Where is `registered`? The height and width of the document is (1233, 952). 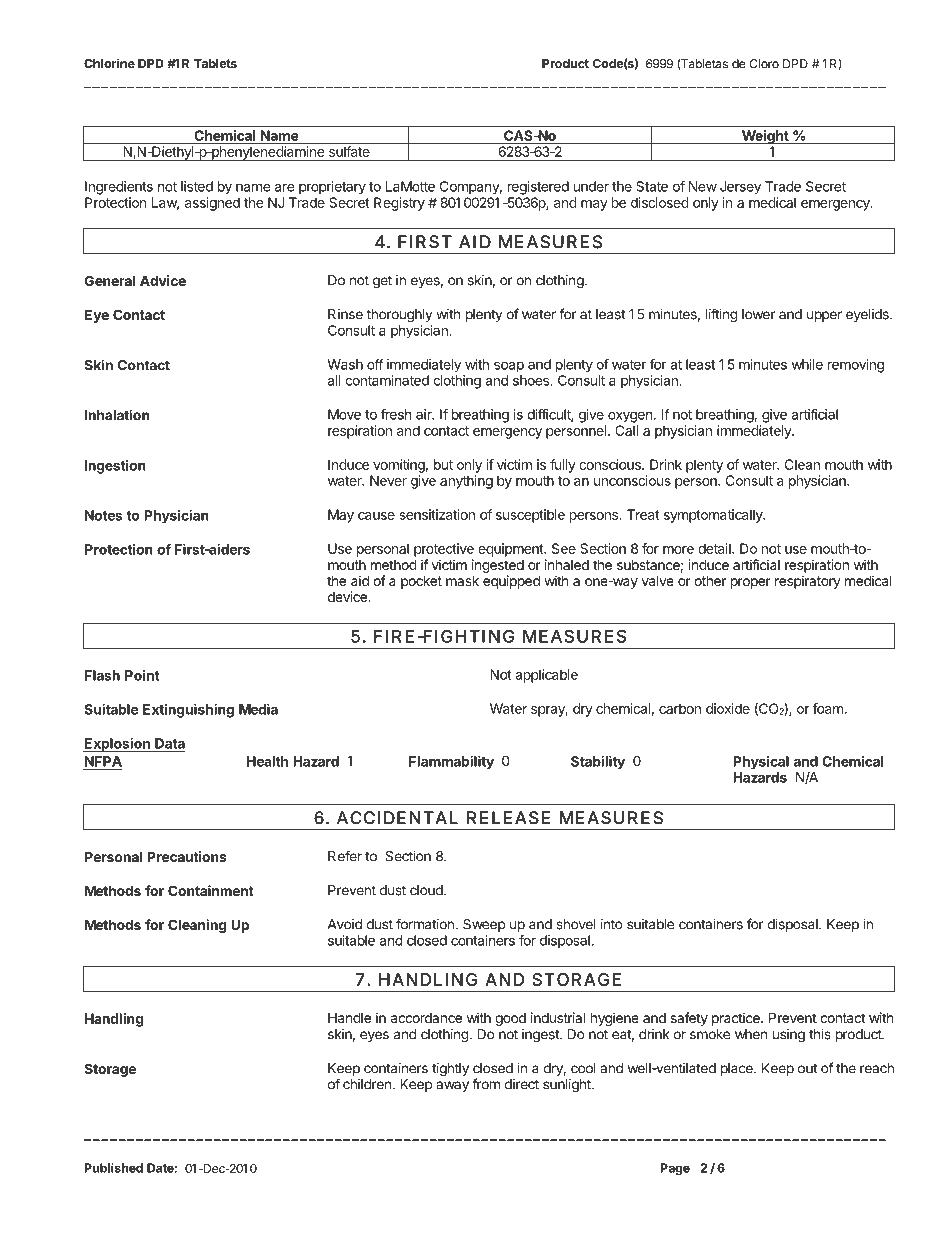 registered is located at coordinates (538, 188).
